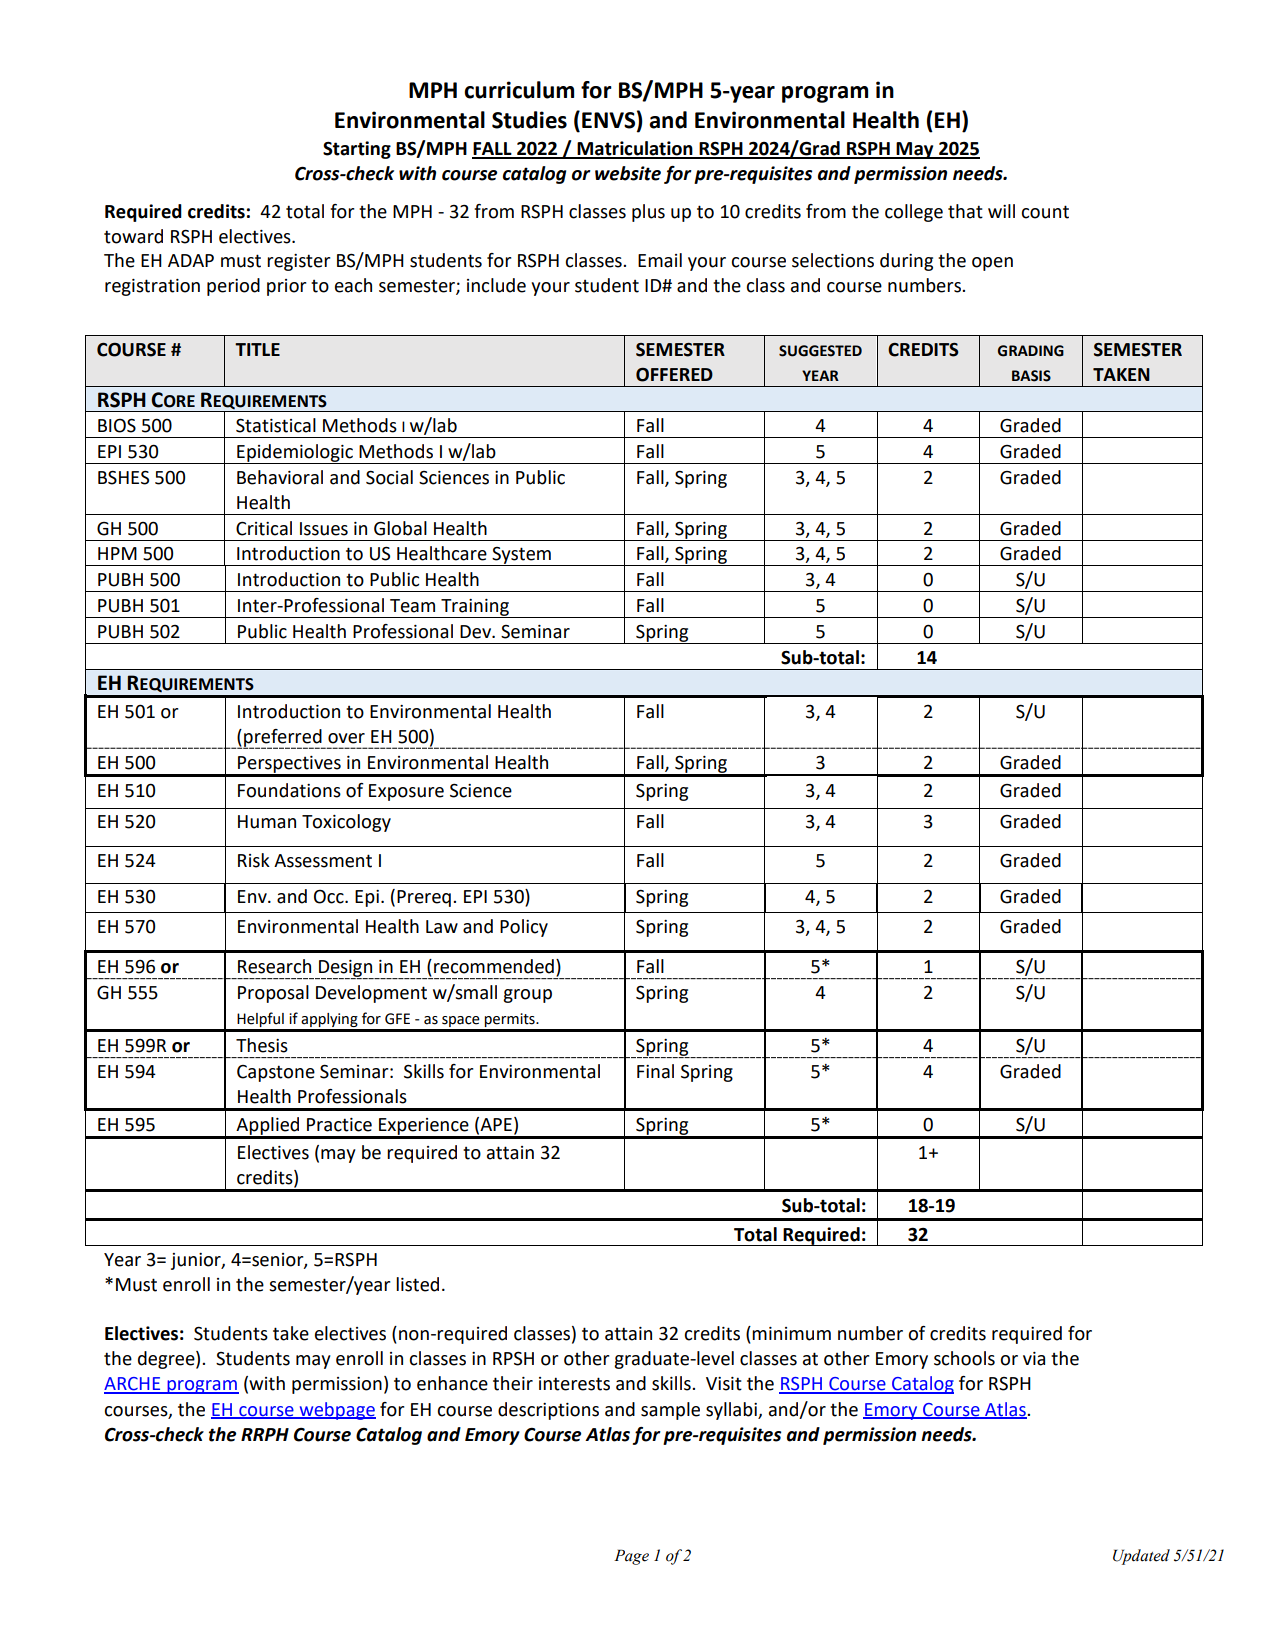 The height and width of the document is (1639, 1266). What do you see at coordinates (1034, 1359) in the document?
I see `via` at bounding box center [1034, 1359].
